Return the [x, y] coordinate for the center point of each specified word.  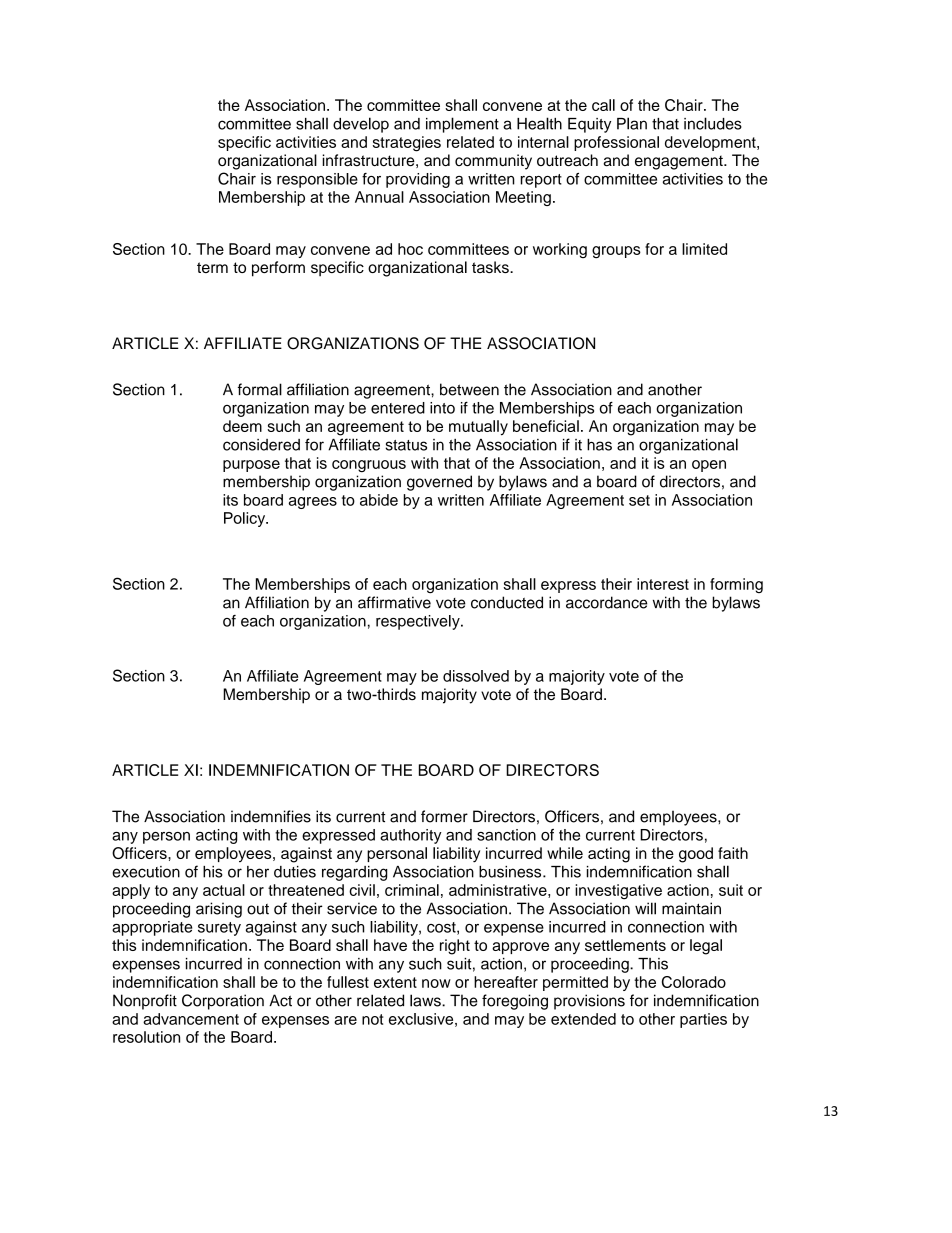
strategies [407, 144]
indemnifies [271, 816]
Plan [632, 123]
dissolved [476, 676]
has [599, 445]
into [442, 408]
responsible [317, 180]
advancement [191, 1019]
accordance [606, 602]
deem [242, 426]
